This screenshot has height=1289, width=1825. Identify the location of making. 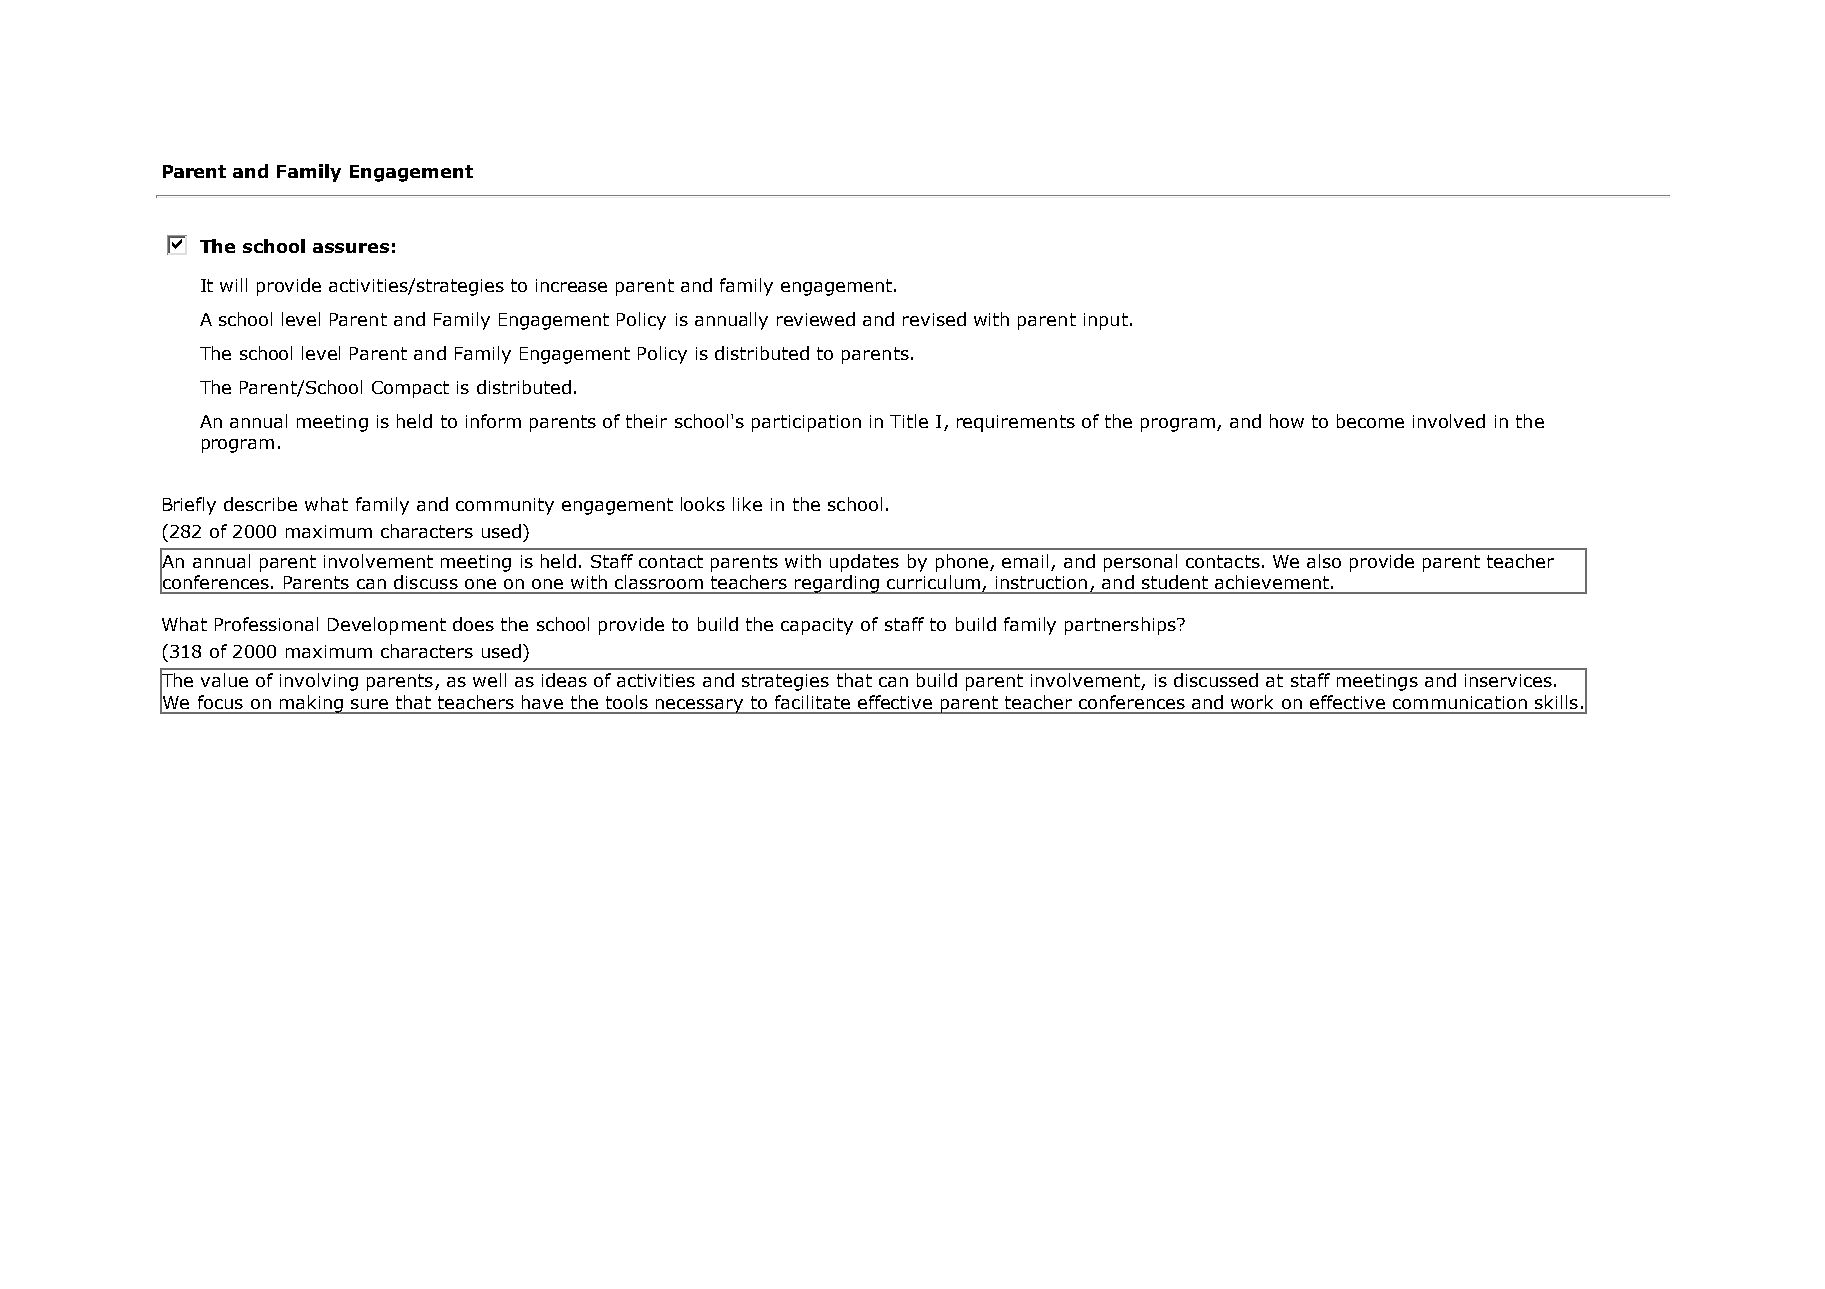
(311, 704).
